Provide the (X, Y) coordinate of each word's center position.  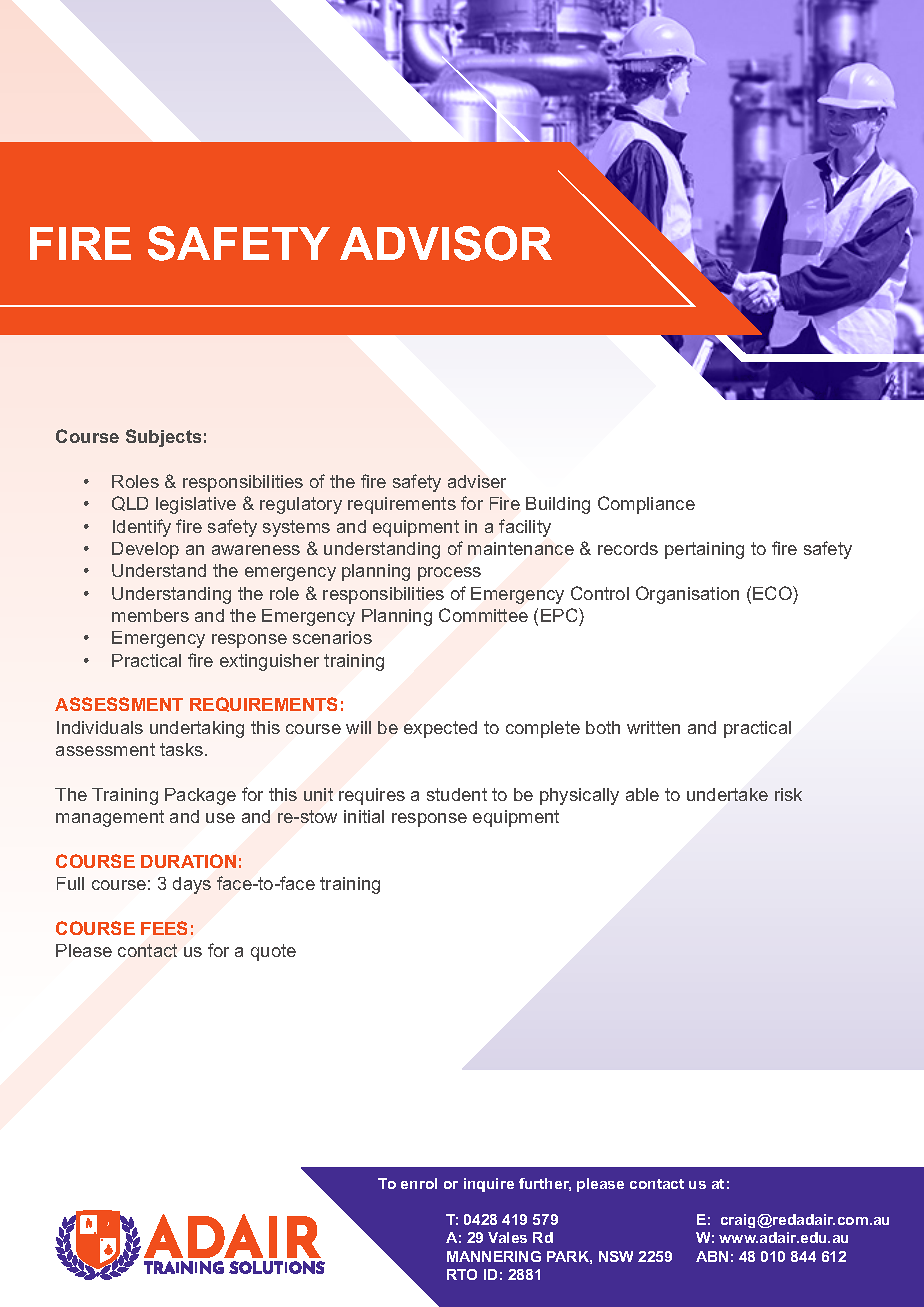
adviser (477, 481)
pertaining (704, 550)
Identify (142, 528)
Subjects (163, 438)
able (642, 794)
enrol (419, 1183)
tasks (183, 749)
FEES (164, 928)
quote (273, 952)
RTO (462, 1274)
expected (440, 729)
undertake (727, 794)
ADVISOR (446, 243)
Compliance (646, 505)
